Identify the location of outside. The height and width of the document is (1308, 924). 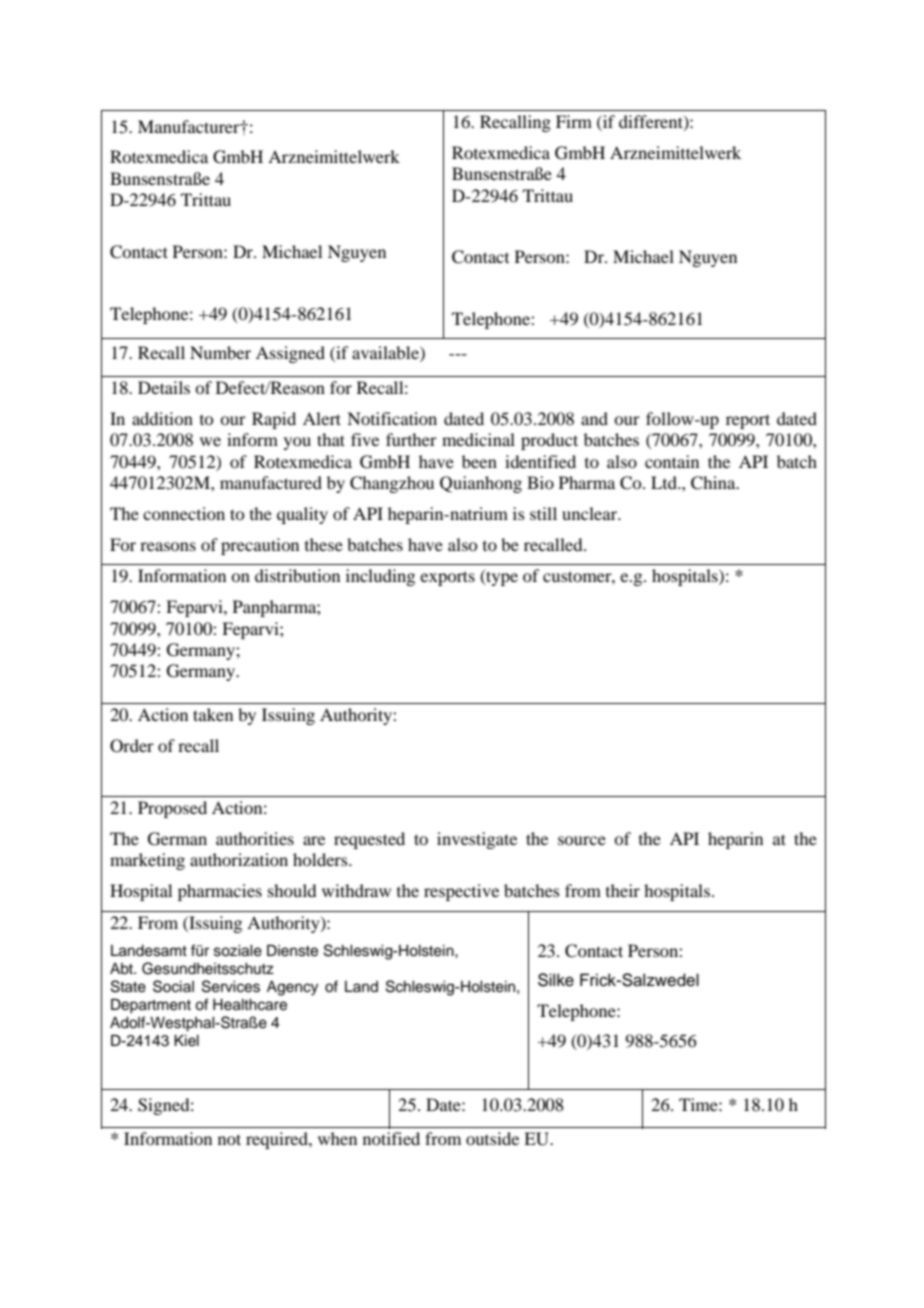
(492, 1138).
